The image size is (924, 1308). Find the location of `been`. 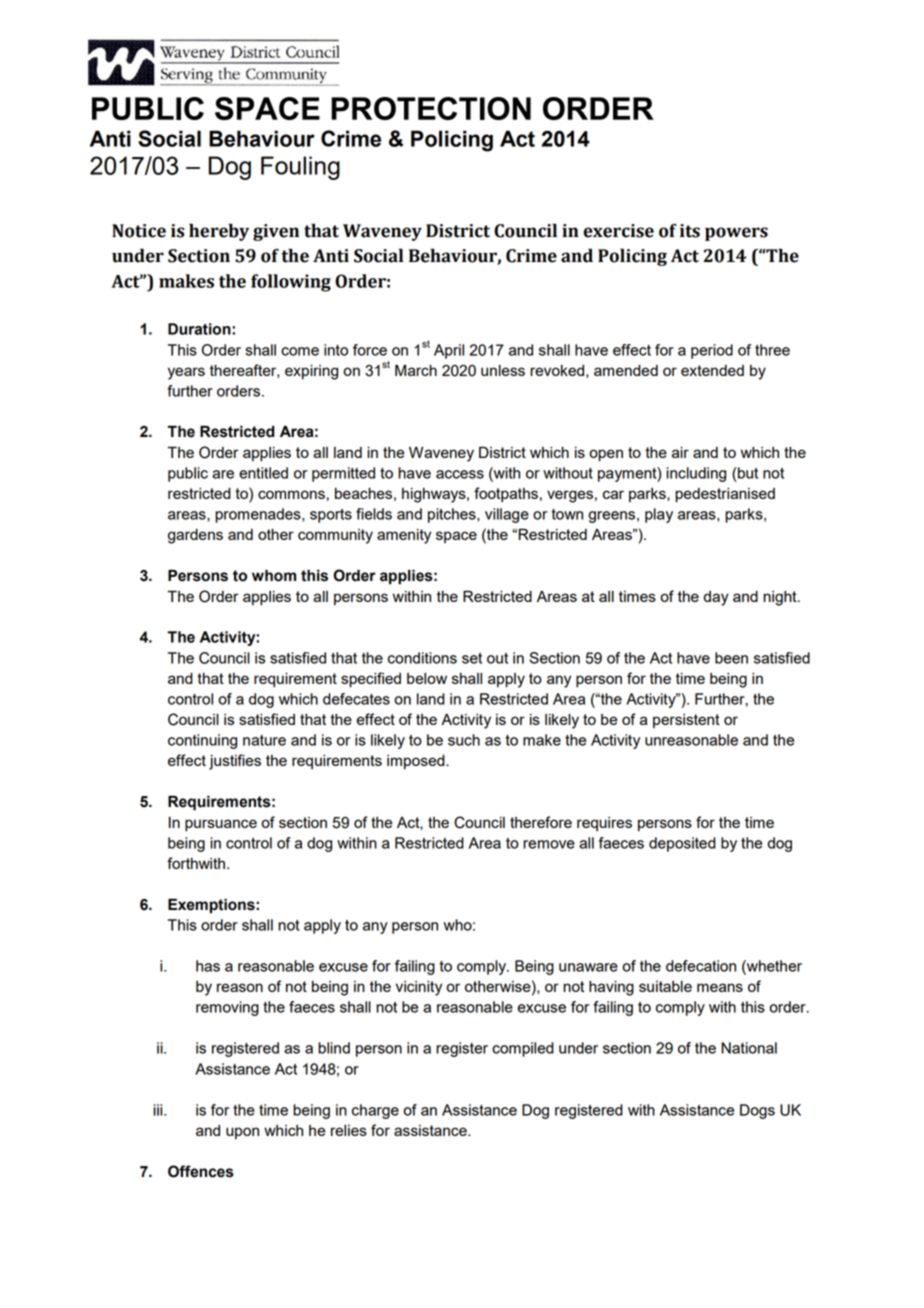

been is located at coordinates (731, 658).
